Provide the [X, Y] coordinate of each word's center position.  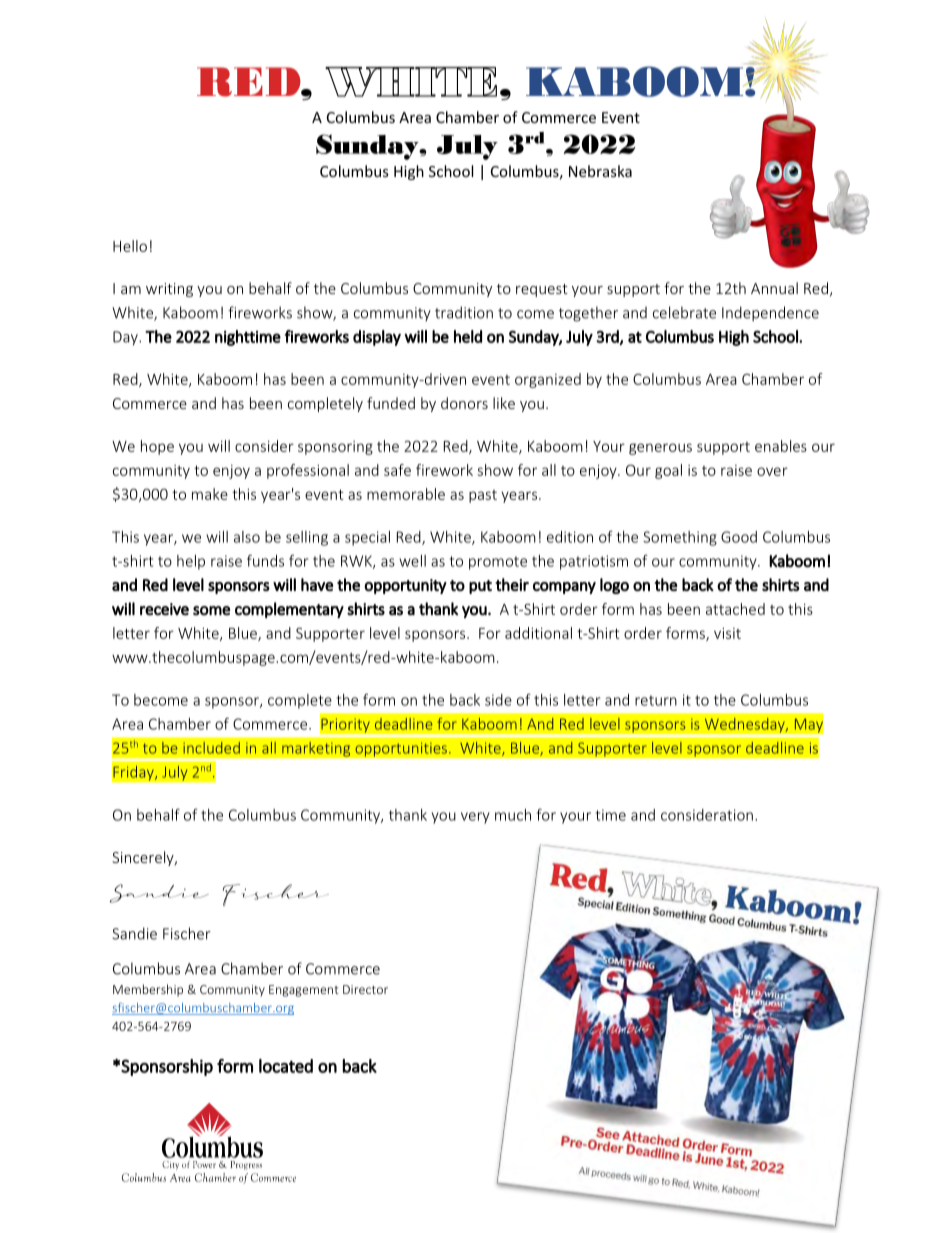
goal [668, 471]
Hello [130, 246]
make [210, 494]
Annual [774, 288]
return [656, 700]
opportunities [401, 749]
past [483, 496]
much [513, 815]
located [286, 1066]
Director [365, 989]
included [211, 748]
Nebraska [600, 171]
